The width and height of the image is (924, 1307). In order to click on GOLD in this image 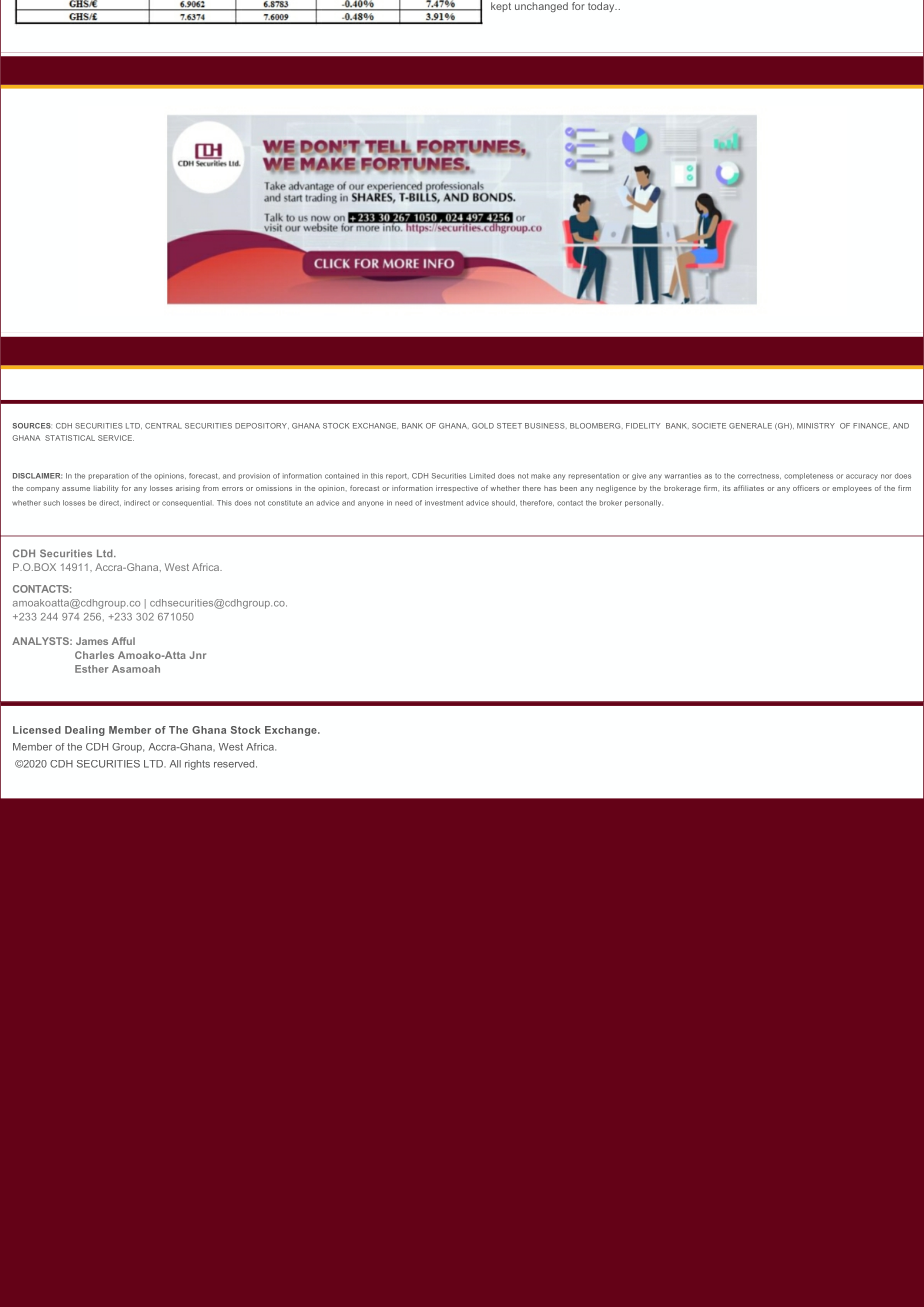, I will do `click(483, 426)`.
